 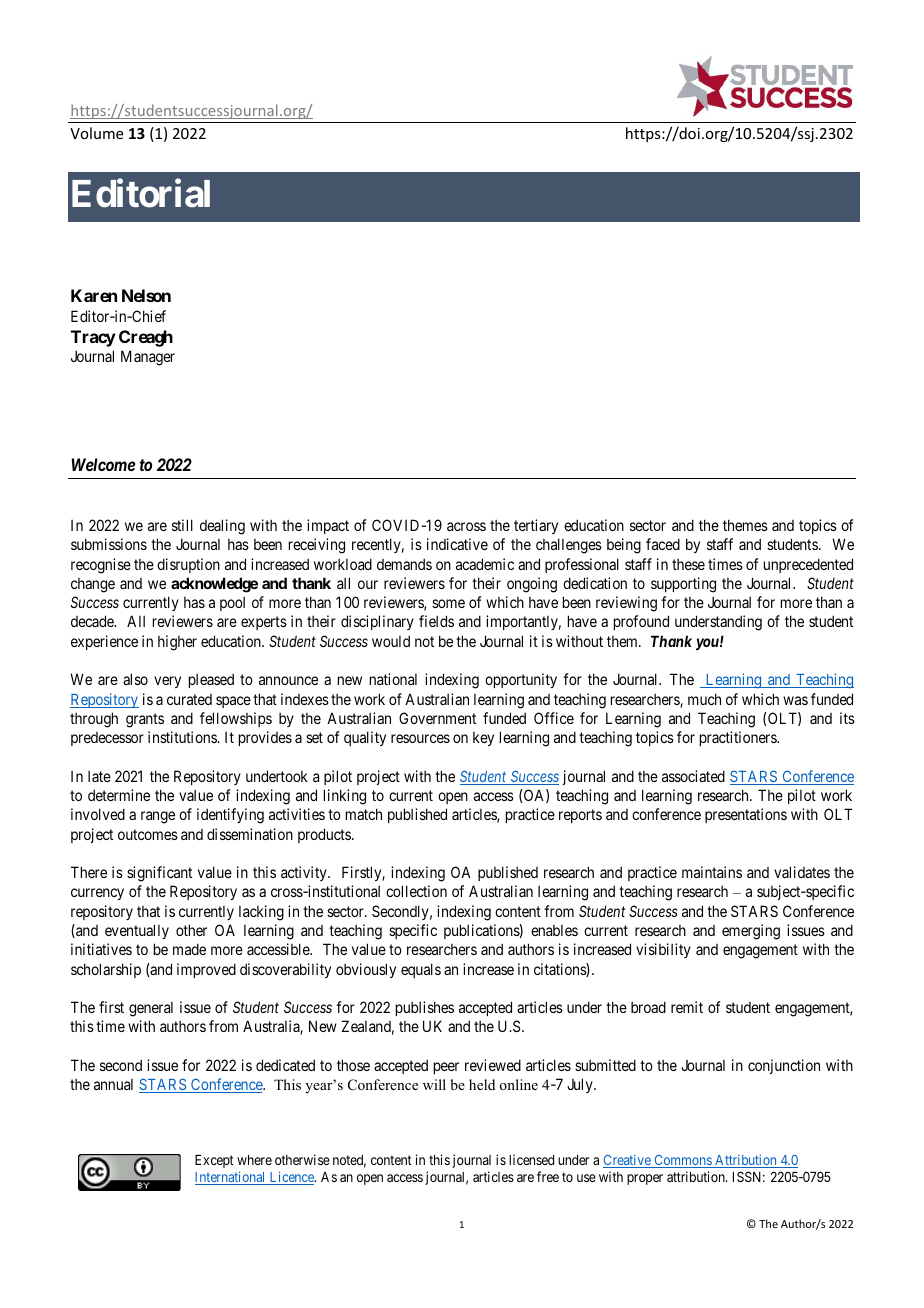 I want to click on Manager, so click(x=148, y=358).
